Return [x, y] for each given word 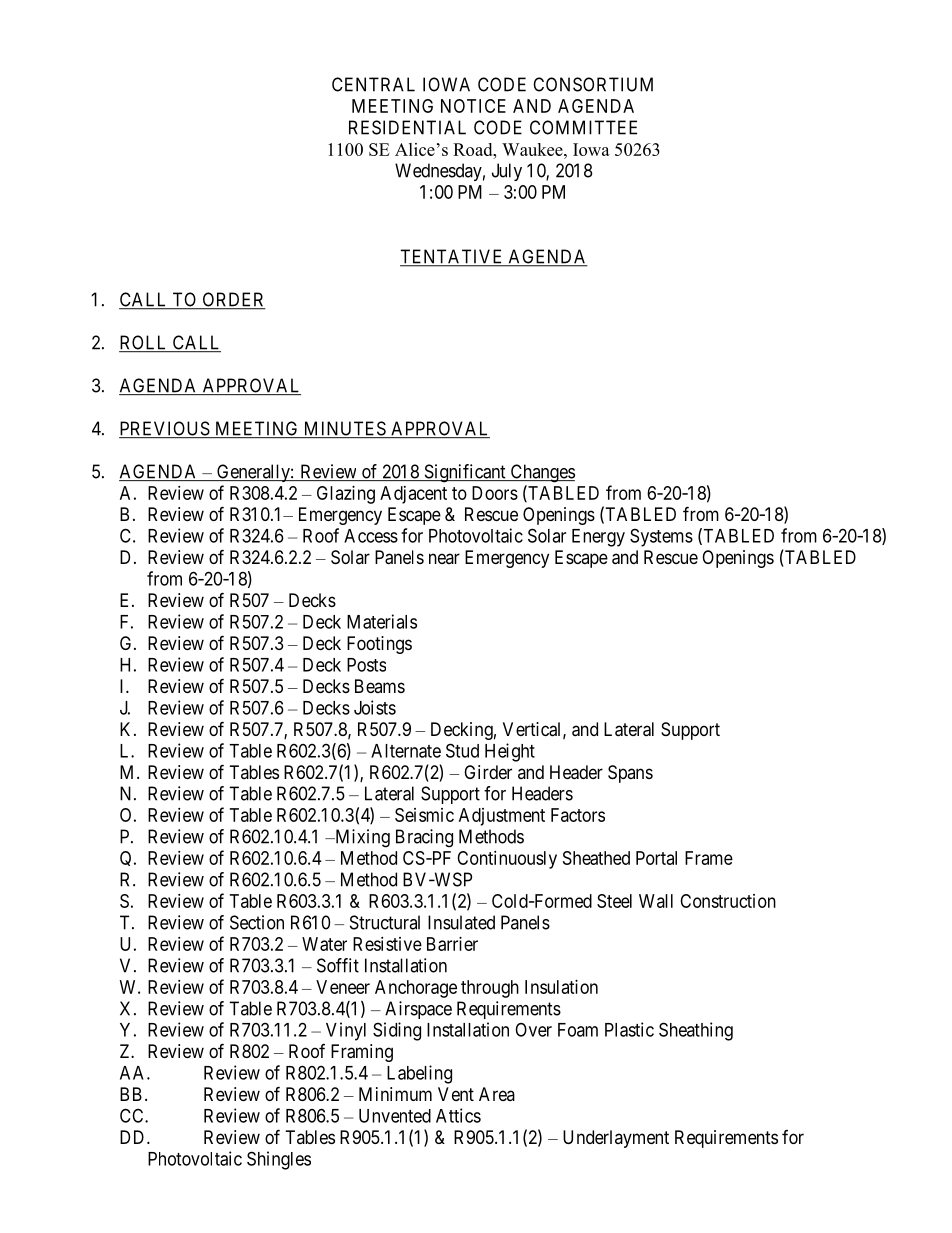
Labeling [419, 1074]
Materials [382, 621]
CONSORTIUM [593, 84]
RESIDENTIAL [407, 127]
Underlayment [616, 1139]
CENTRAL [373, 84]
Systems [661, 537]
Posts [366, 665]
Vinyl [346, 1031]
